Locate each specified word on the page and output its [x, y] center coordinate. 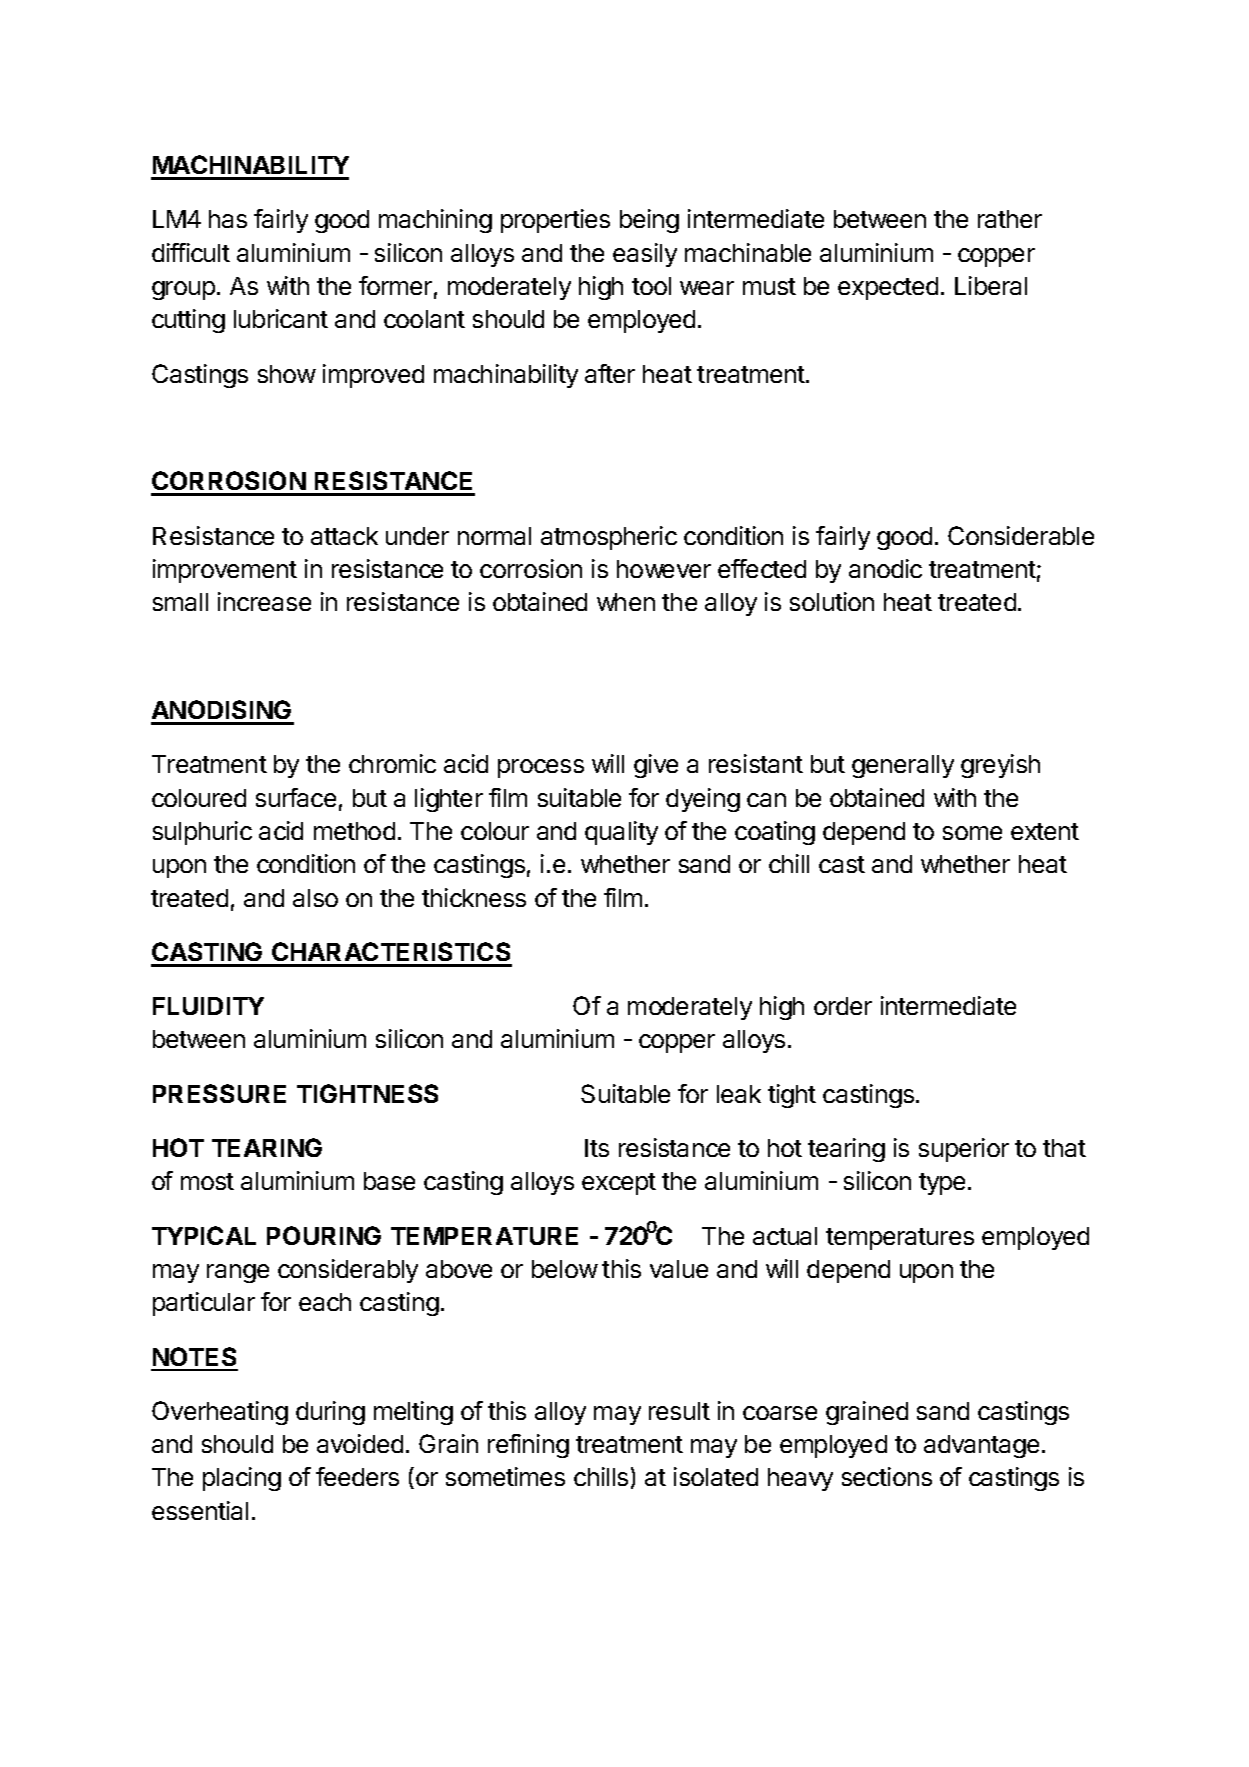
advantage [981, 1446]
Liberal [991, 285]
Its [597, 1148]
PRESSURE [219, 1093]
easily [645, 255]
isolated [716, 1476]
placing [242, 1479]
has [228, 219]
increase [264, 601]
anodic [885, 568]
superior [964, 1150]
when [626, 602]
